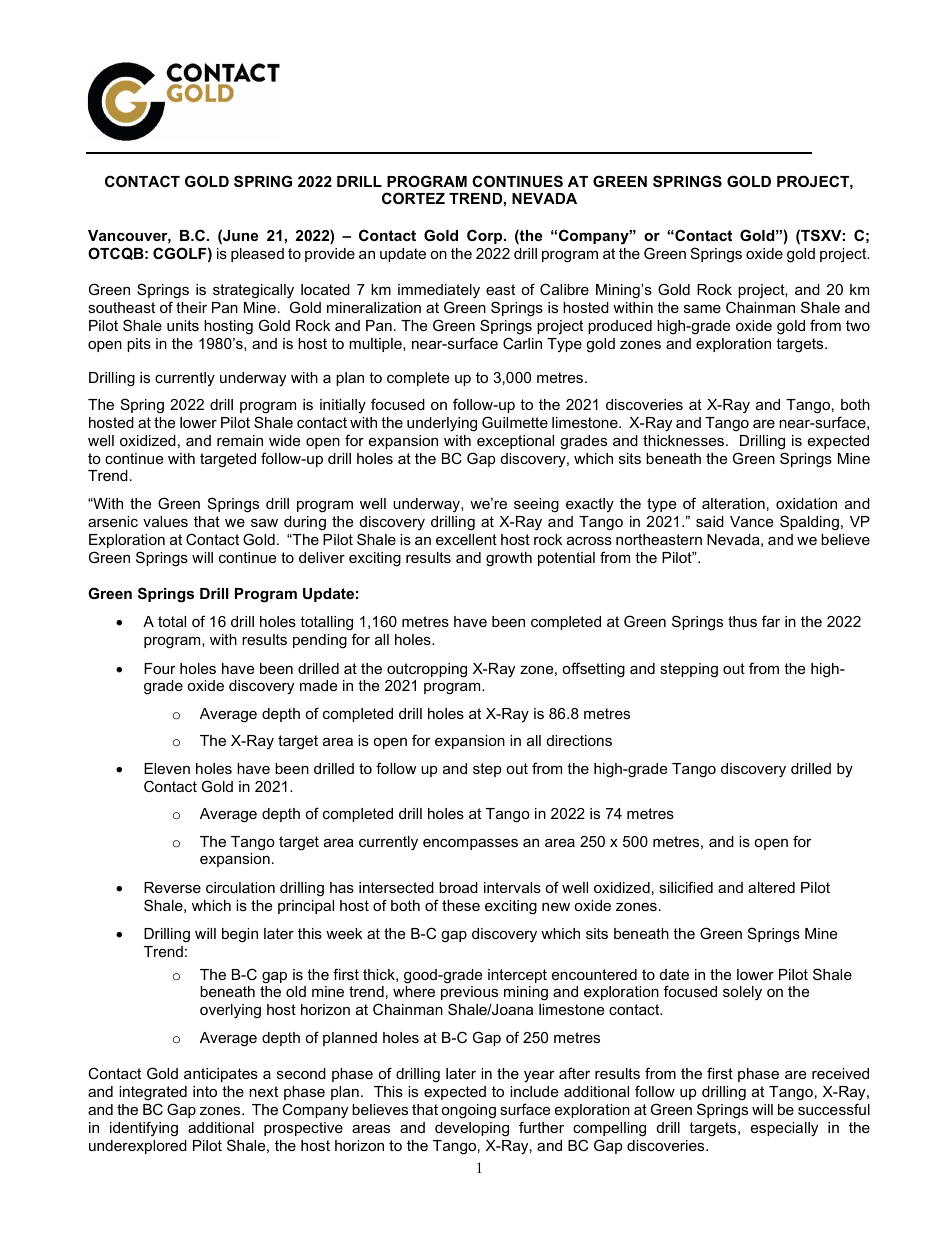  Describe the element at coordinates (468, 1111) in the screenshot. I see `ongoing` at that location.
